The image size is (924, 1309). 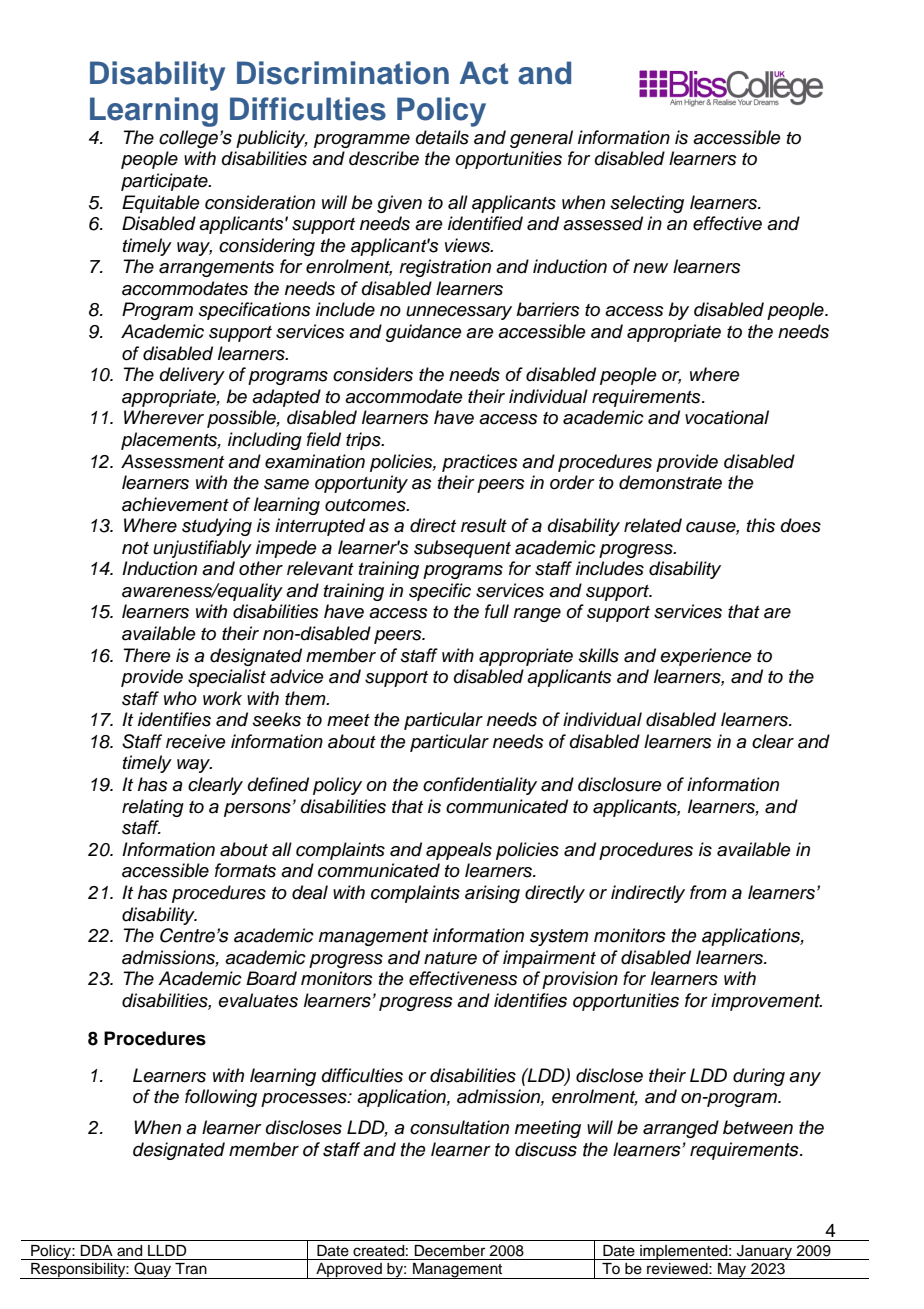 I want to click on details, so click(x=442, y=137).
